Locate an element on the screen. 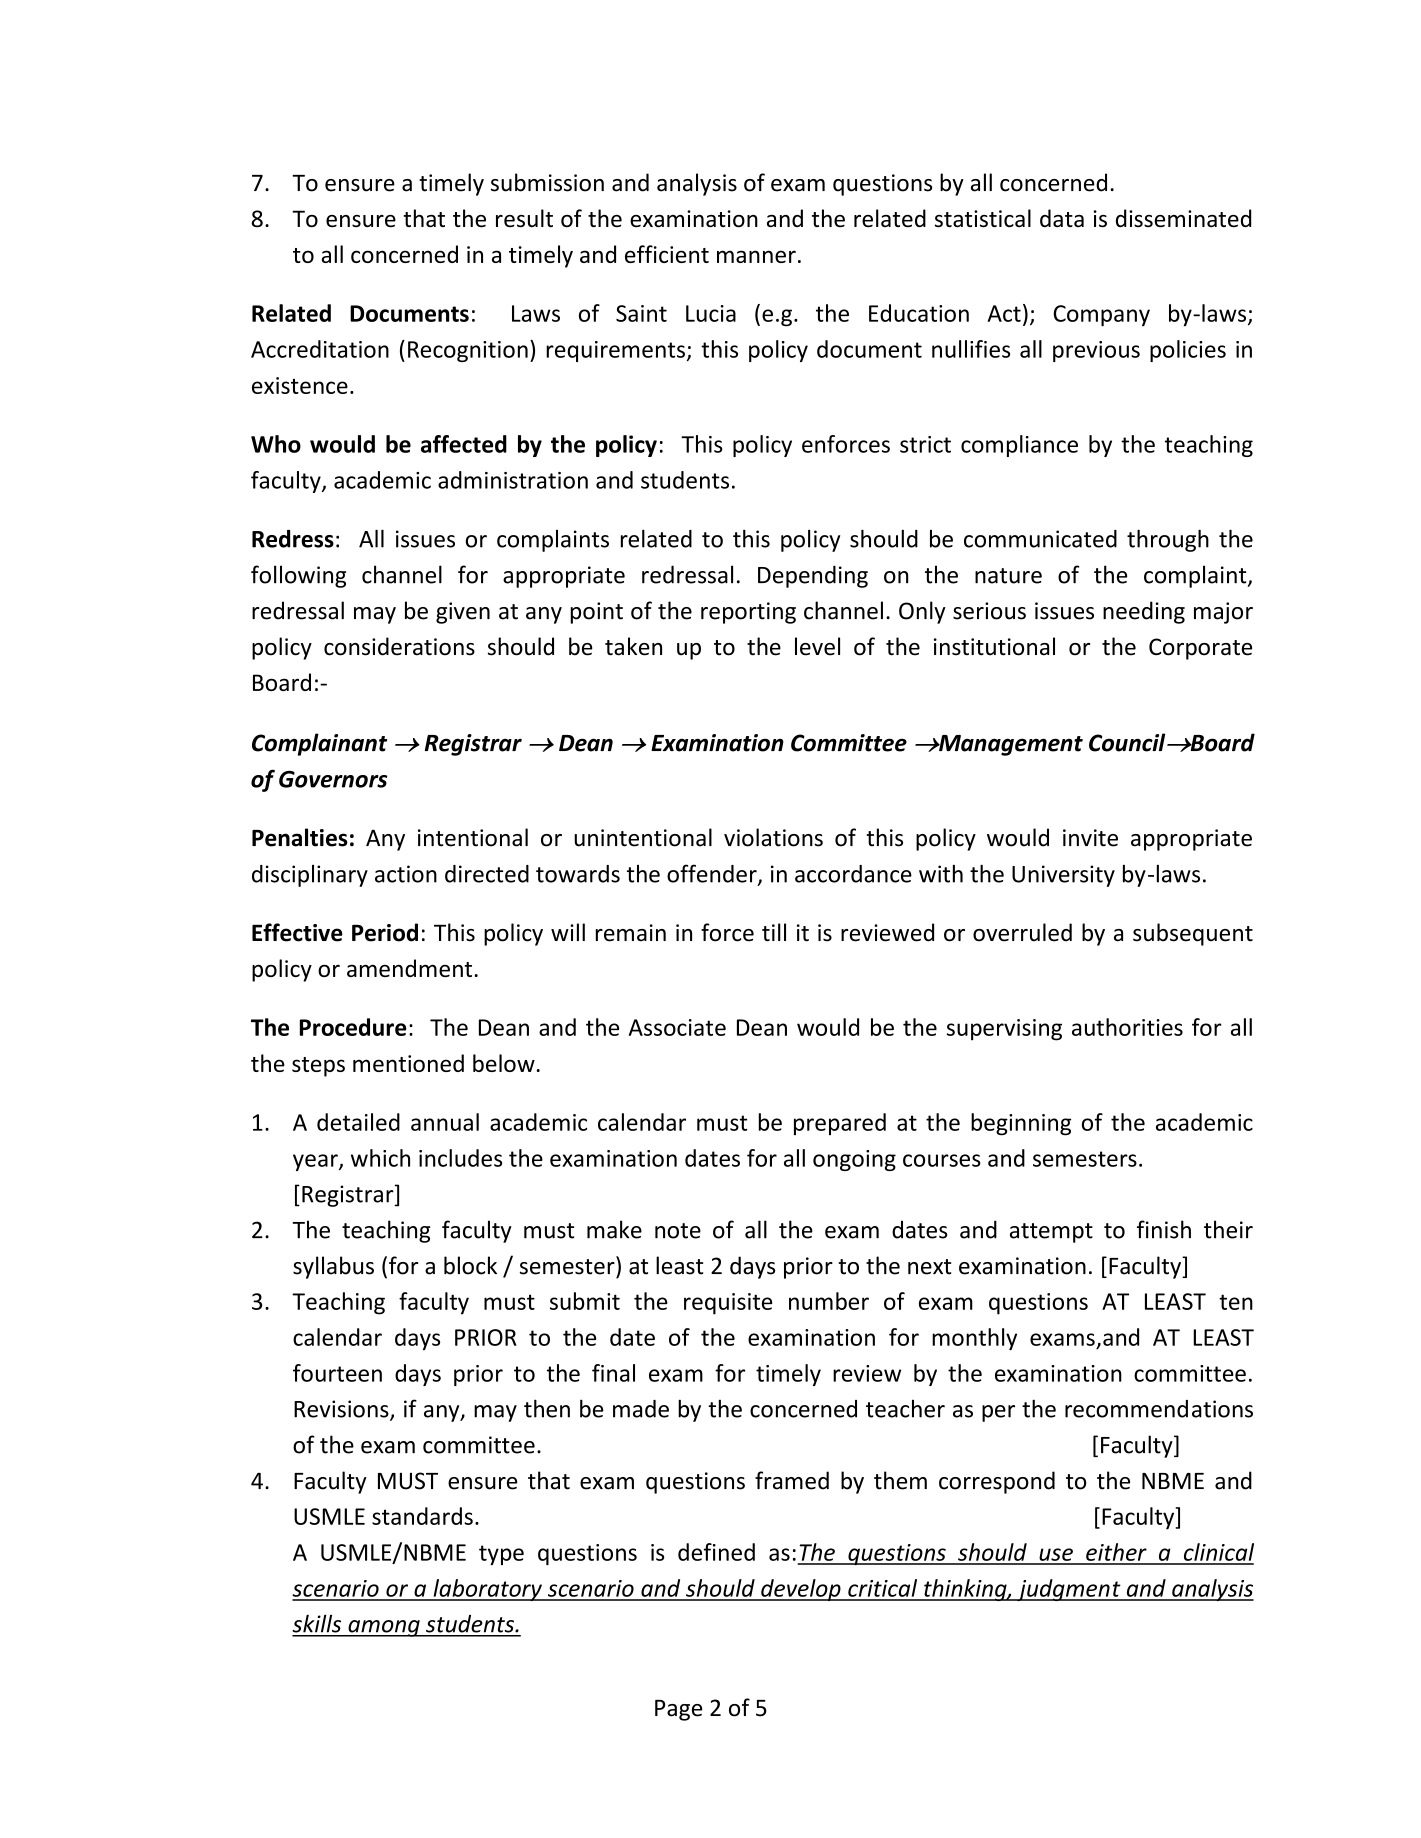 This screenshot has width=1421, height=1838. note is located at coordinates (678, 1231).
